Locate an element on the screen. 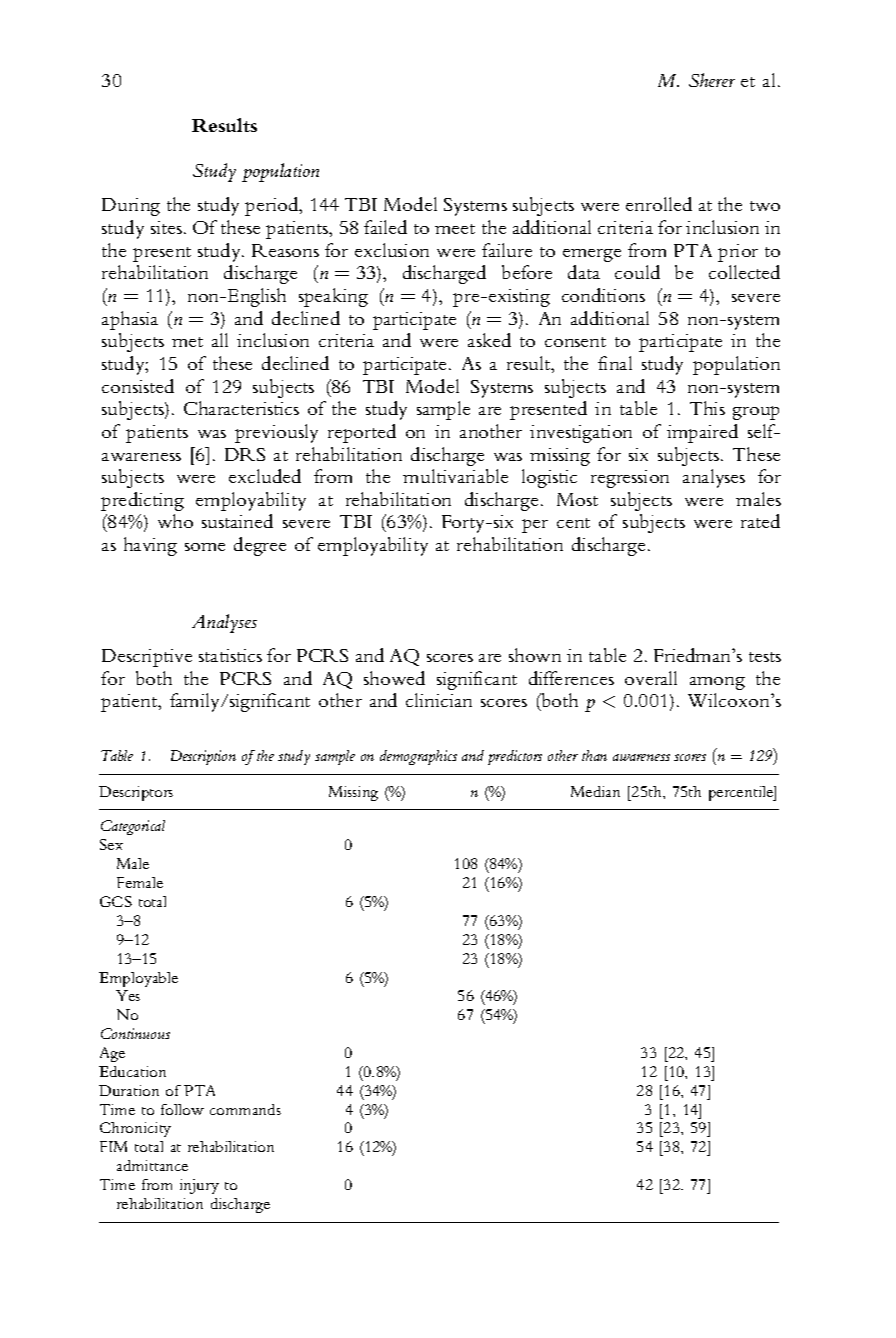  Employable is located at coordinates (138, 979).
